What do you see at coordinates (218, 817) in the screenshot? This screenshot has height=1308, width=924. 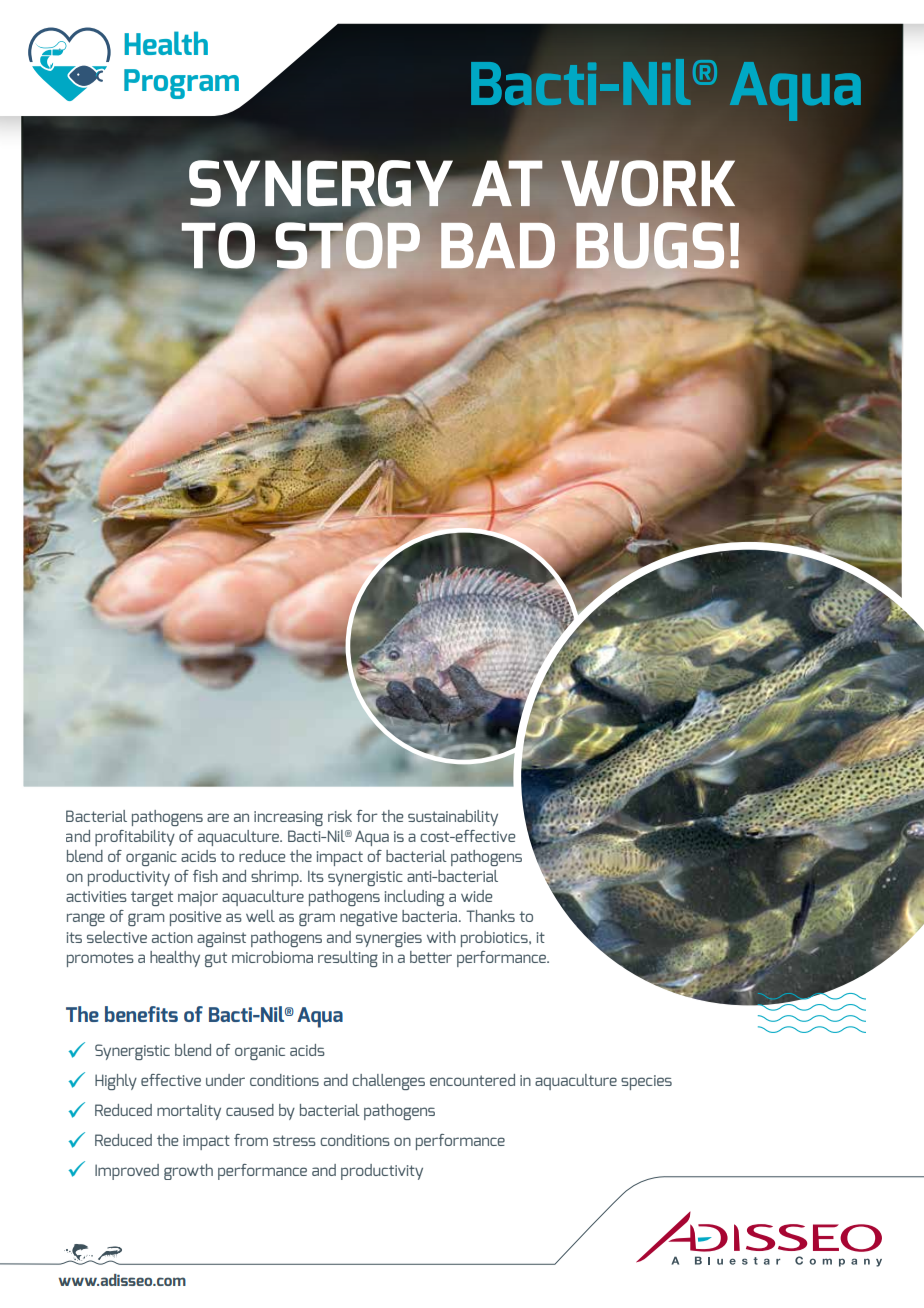 I see `are` at bounding box center [218, 817].
